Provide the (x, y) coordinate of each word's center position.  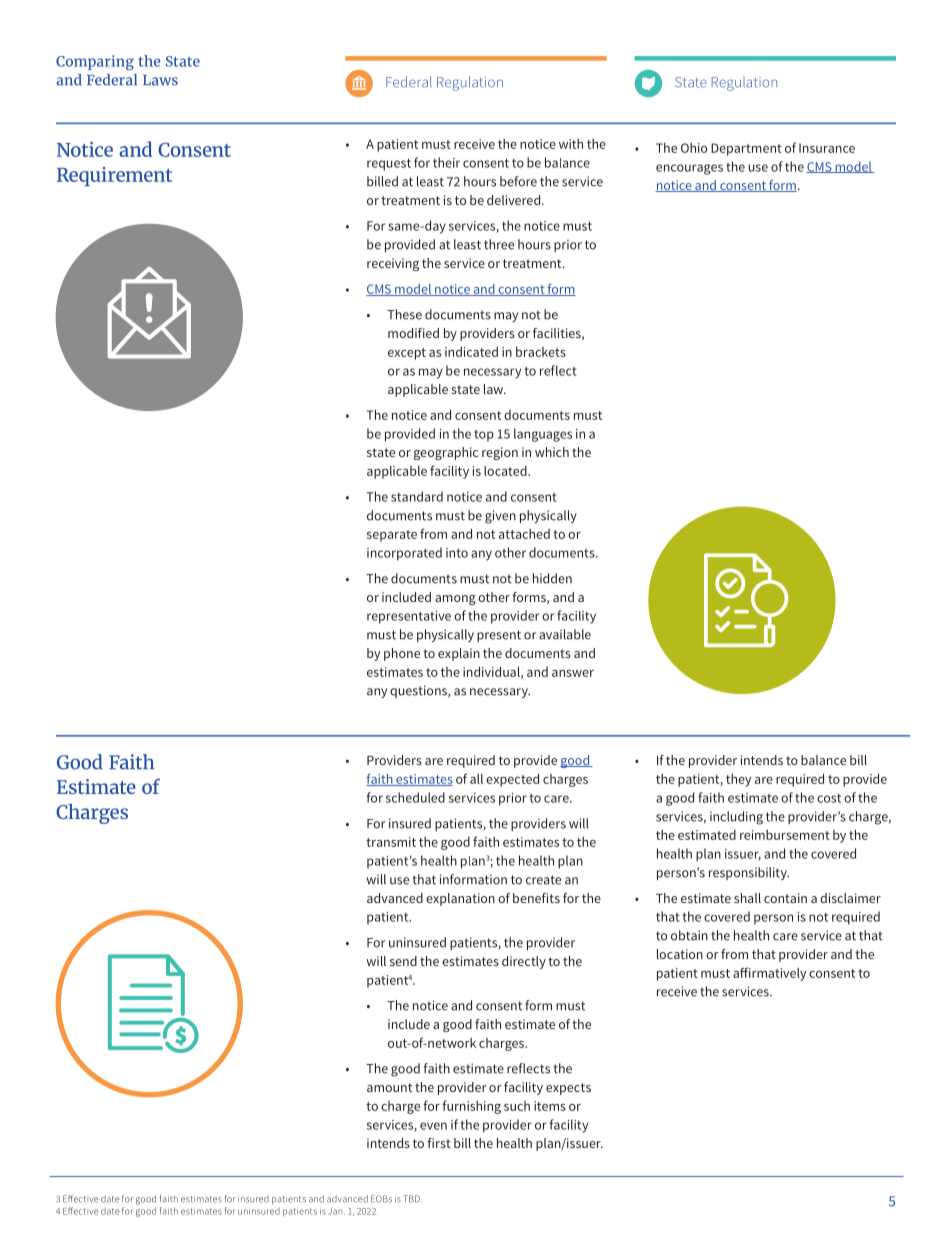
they (738, 780)
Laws (160, 80)
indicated (471, 352)
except (407, 354)
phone (402, 654)
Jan (336, 1211)
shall (747, 898)
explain (459, 654)
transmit (391, 842)
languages (543, 435)
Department (746, 149)
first (439, 1143)
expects (568, 1089)
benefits (536, 898)
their (446, 162)
